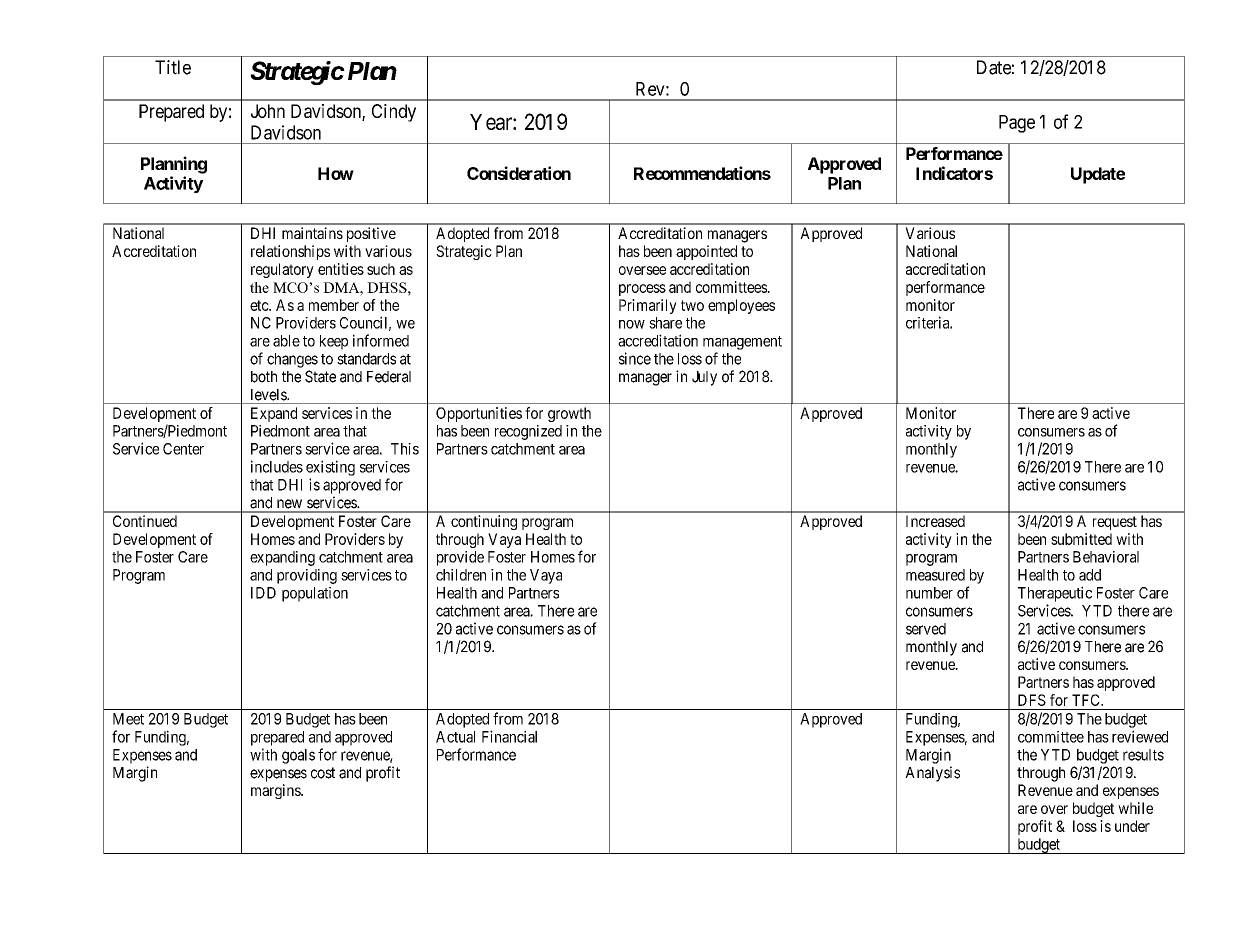 Image resolution: width=1233 pixels, height=952 pixels. What do you see at coordinates (741, 306) in the screenshot?
I see `employees` at bounding box center [741, 306].
